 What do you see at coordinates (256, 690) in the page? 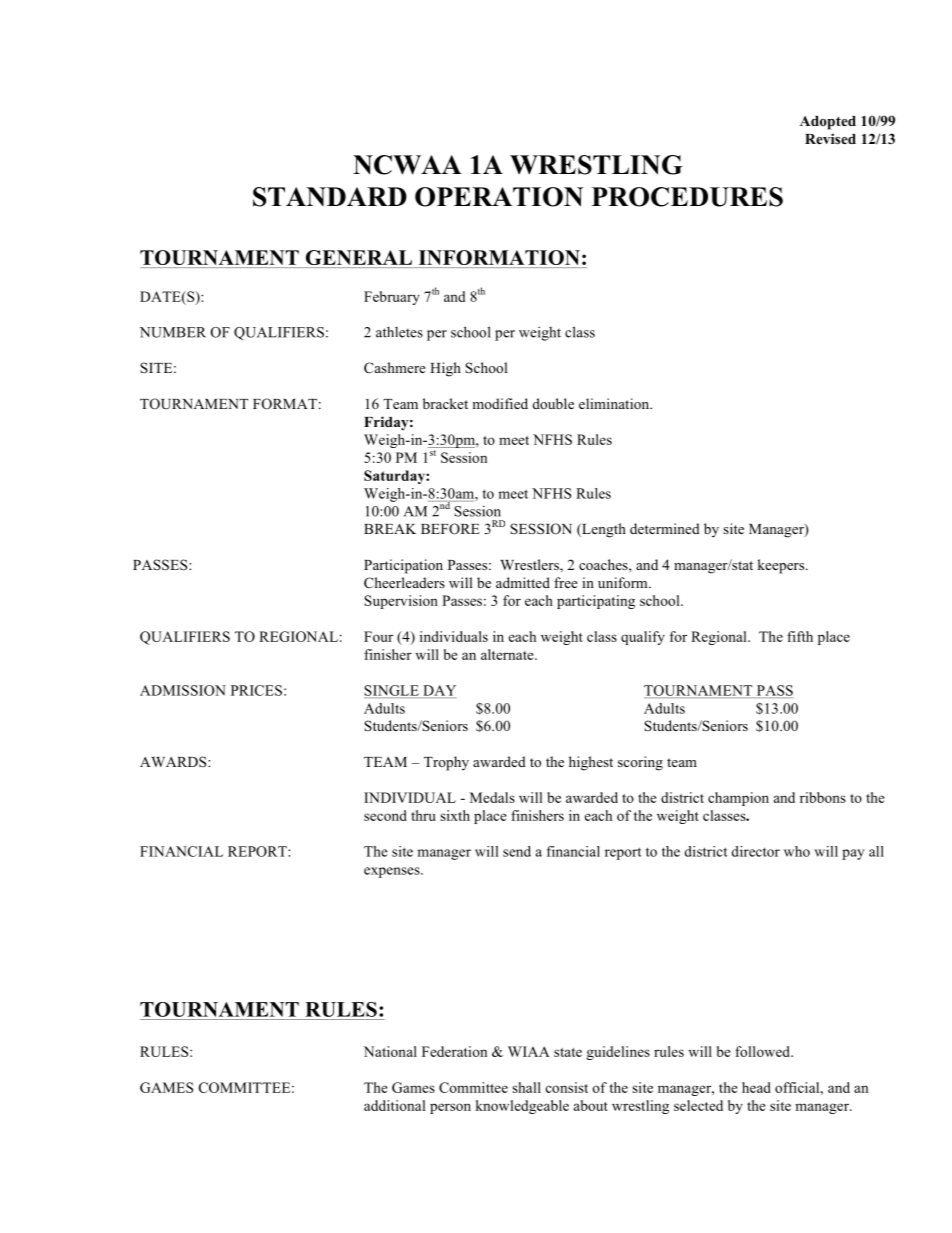
I see `PRICES` at bounding box center [256, 690].
